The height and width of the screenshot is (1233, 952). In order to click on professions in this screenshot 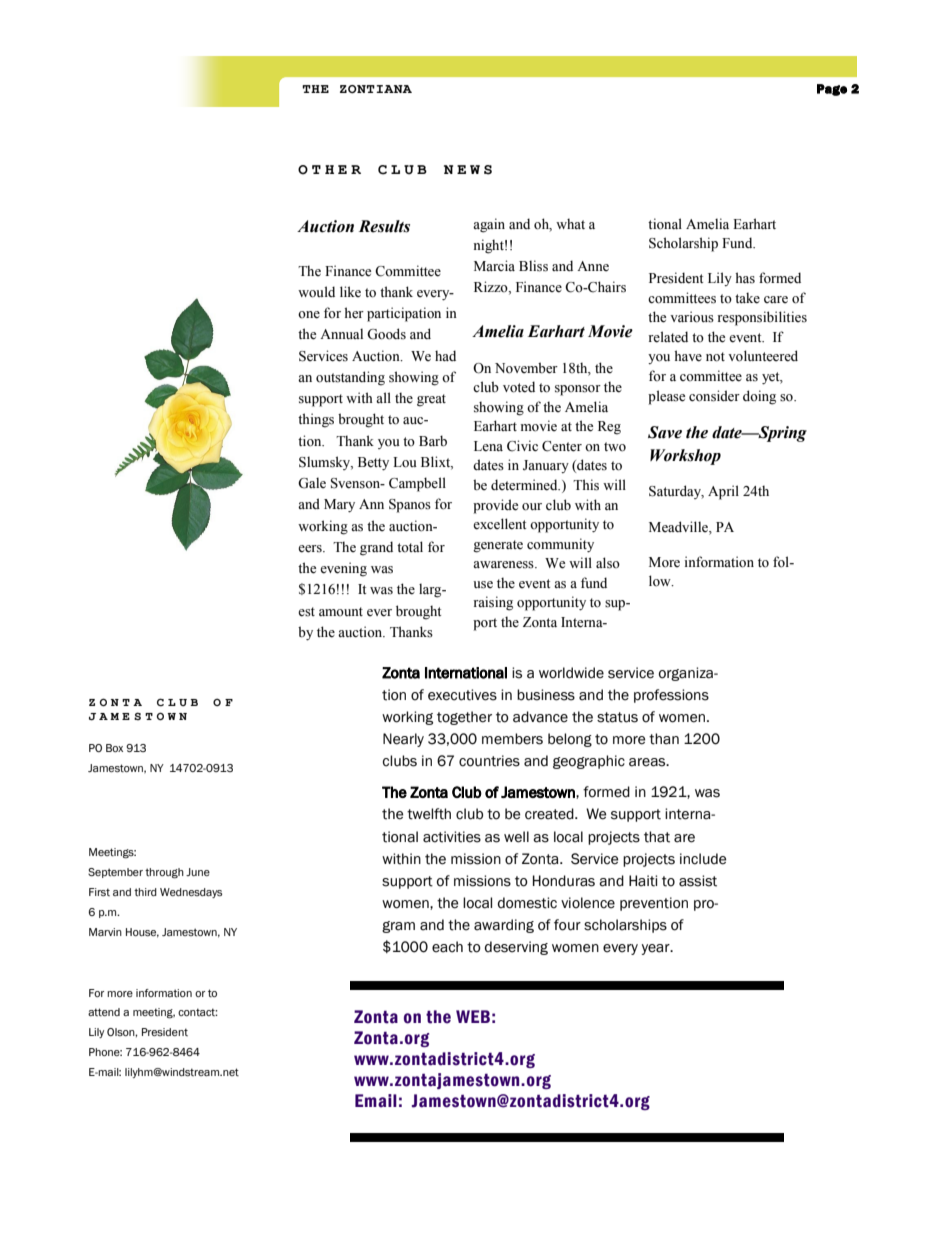, I will do `click(671, 696)`.
